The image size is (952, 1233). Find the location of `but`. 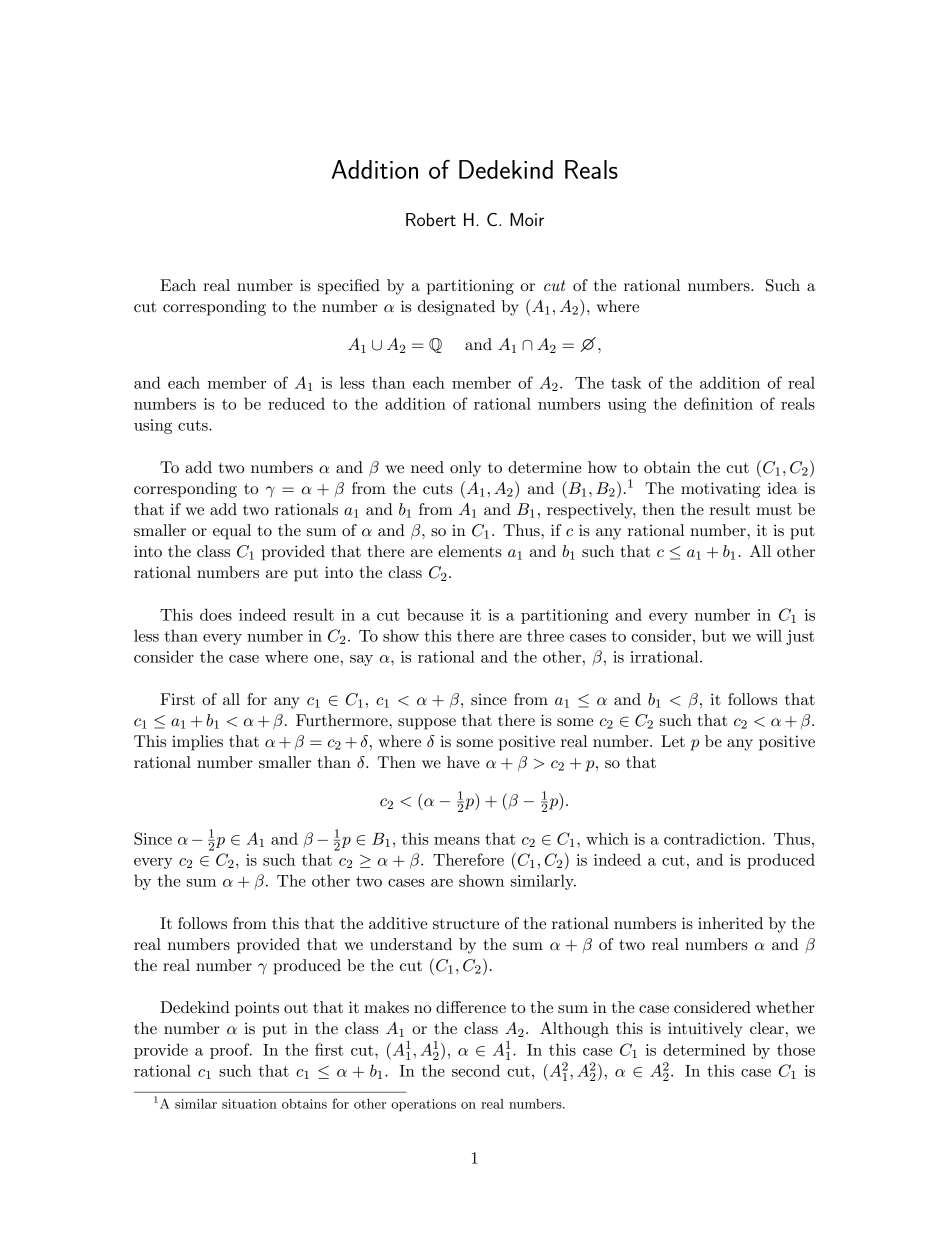

but is located at coordinates (714, 635).
